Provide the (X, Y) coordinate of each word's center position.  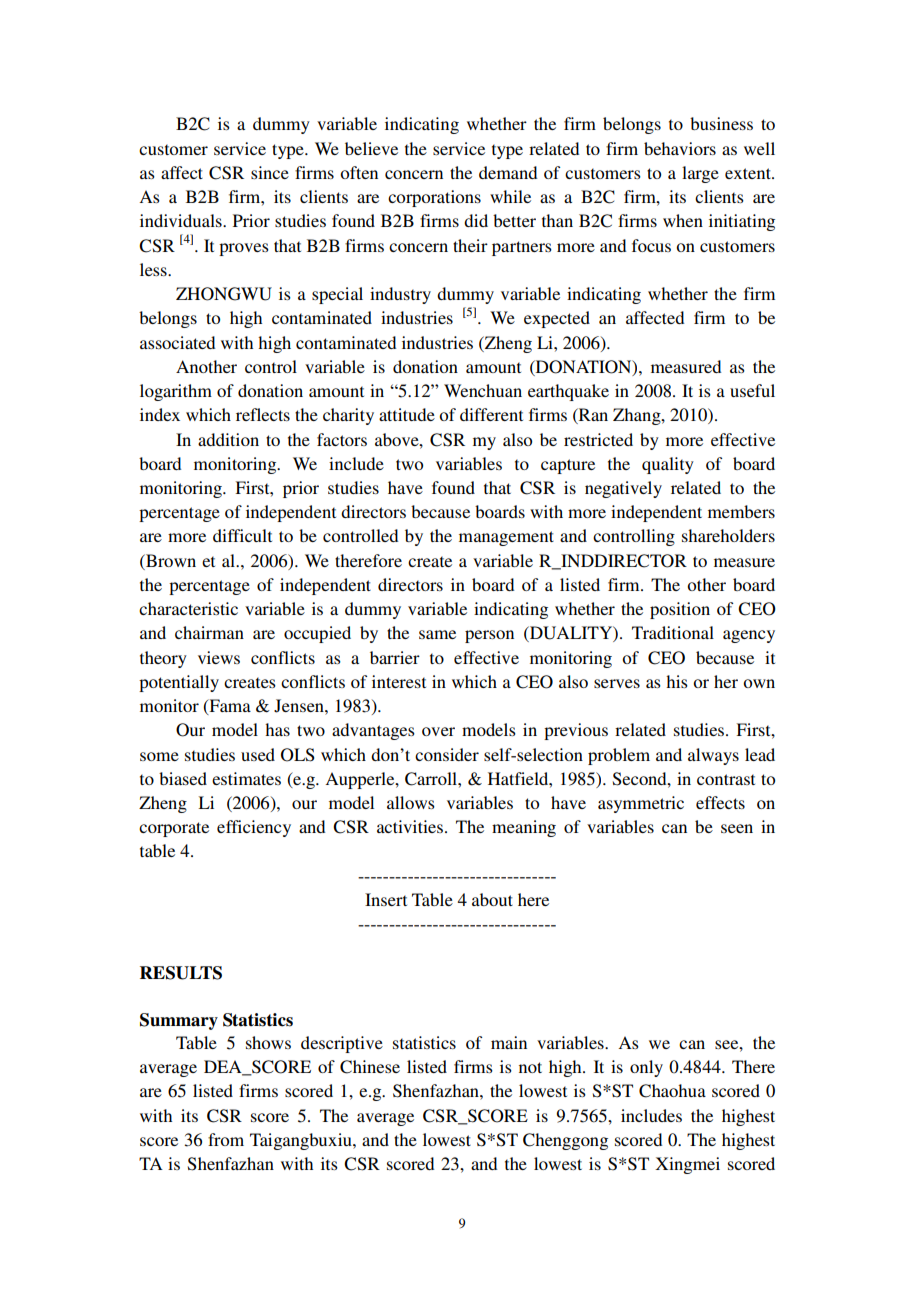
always (713, 756)
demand (508, 172)
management (506, 538)
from (226, 1139)
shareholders (728, 535)
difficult (242, 535)
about (492, 899)
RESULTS (181, 973)
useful (752, 390)
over (438, 731)
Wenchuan (483, 390)
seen (737, 828)
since (270, 172)
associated (177, 342)
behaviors (680, 148)
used (258, 754)
